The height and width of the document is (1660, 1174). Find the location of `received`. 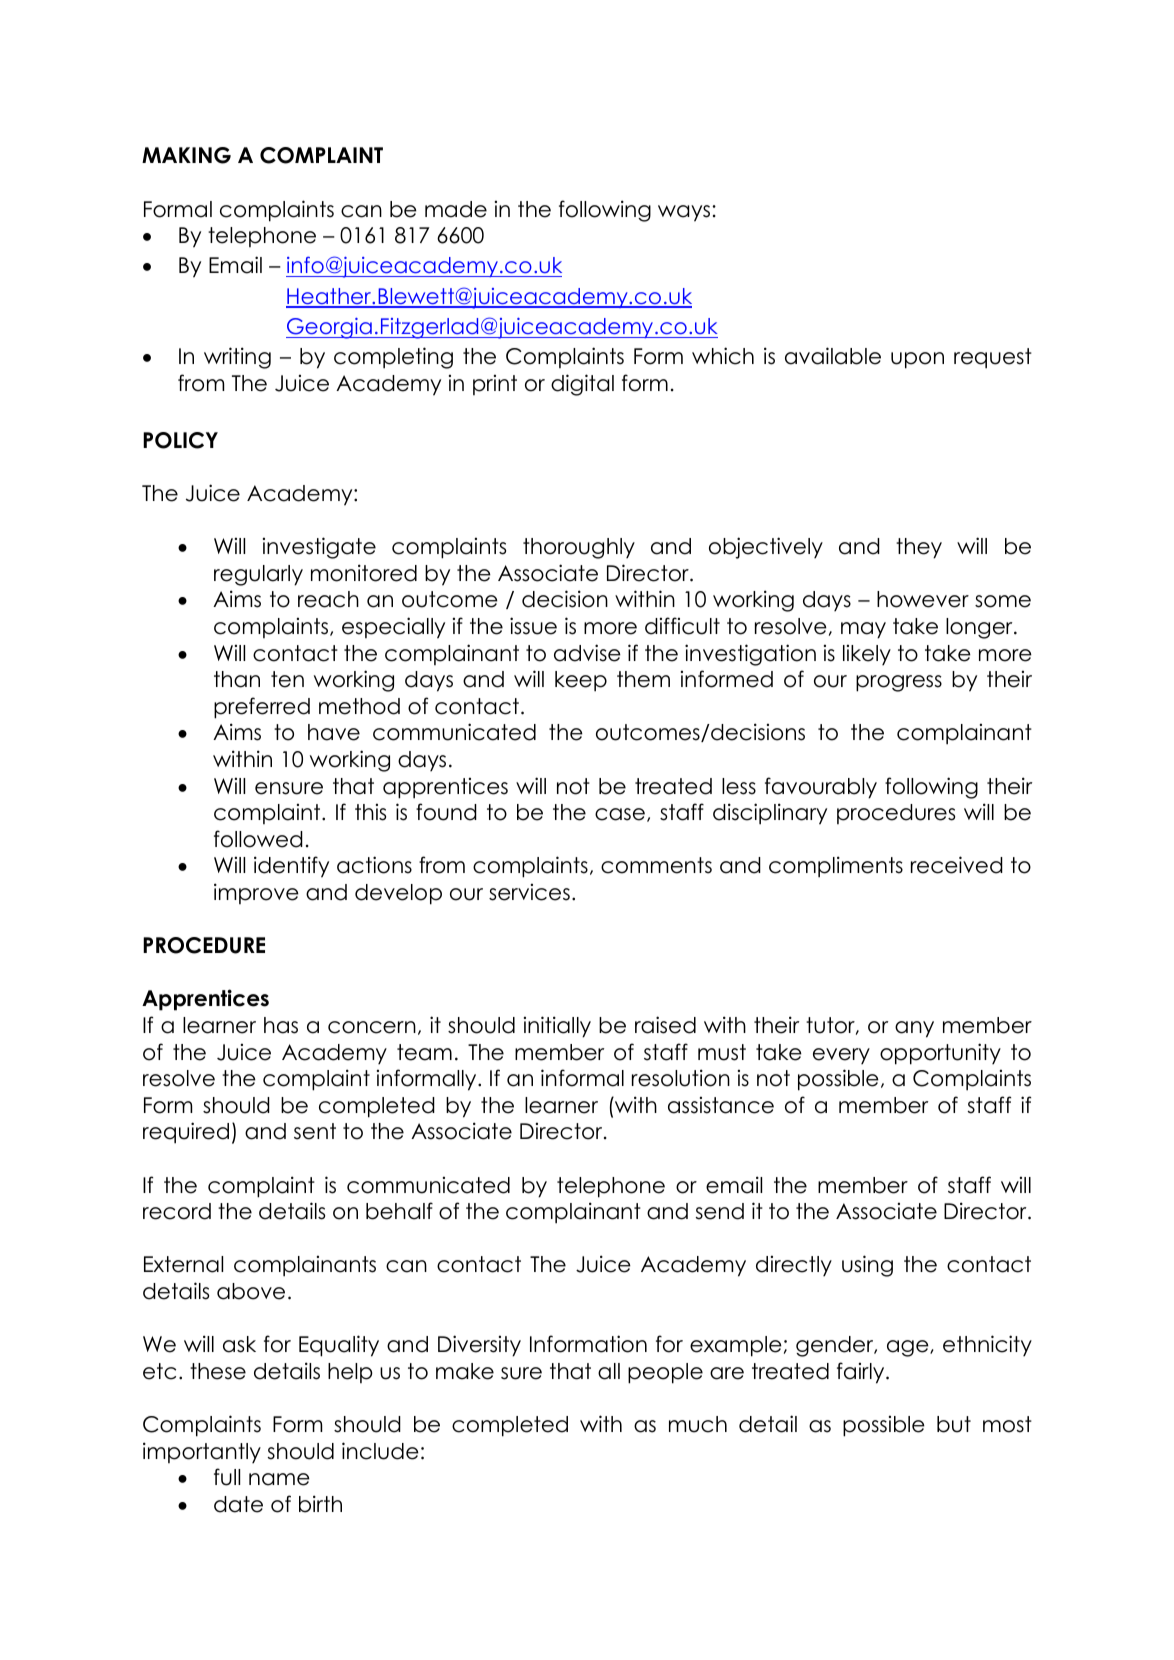

received is located at coordinates (957, 865).
